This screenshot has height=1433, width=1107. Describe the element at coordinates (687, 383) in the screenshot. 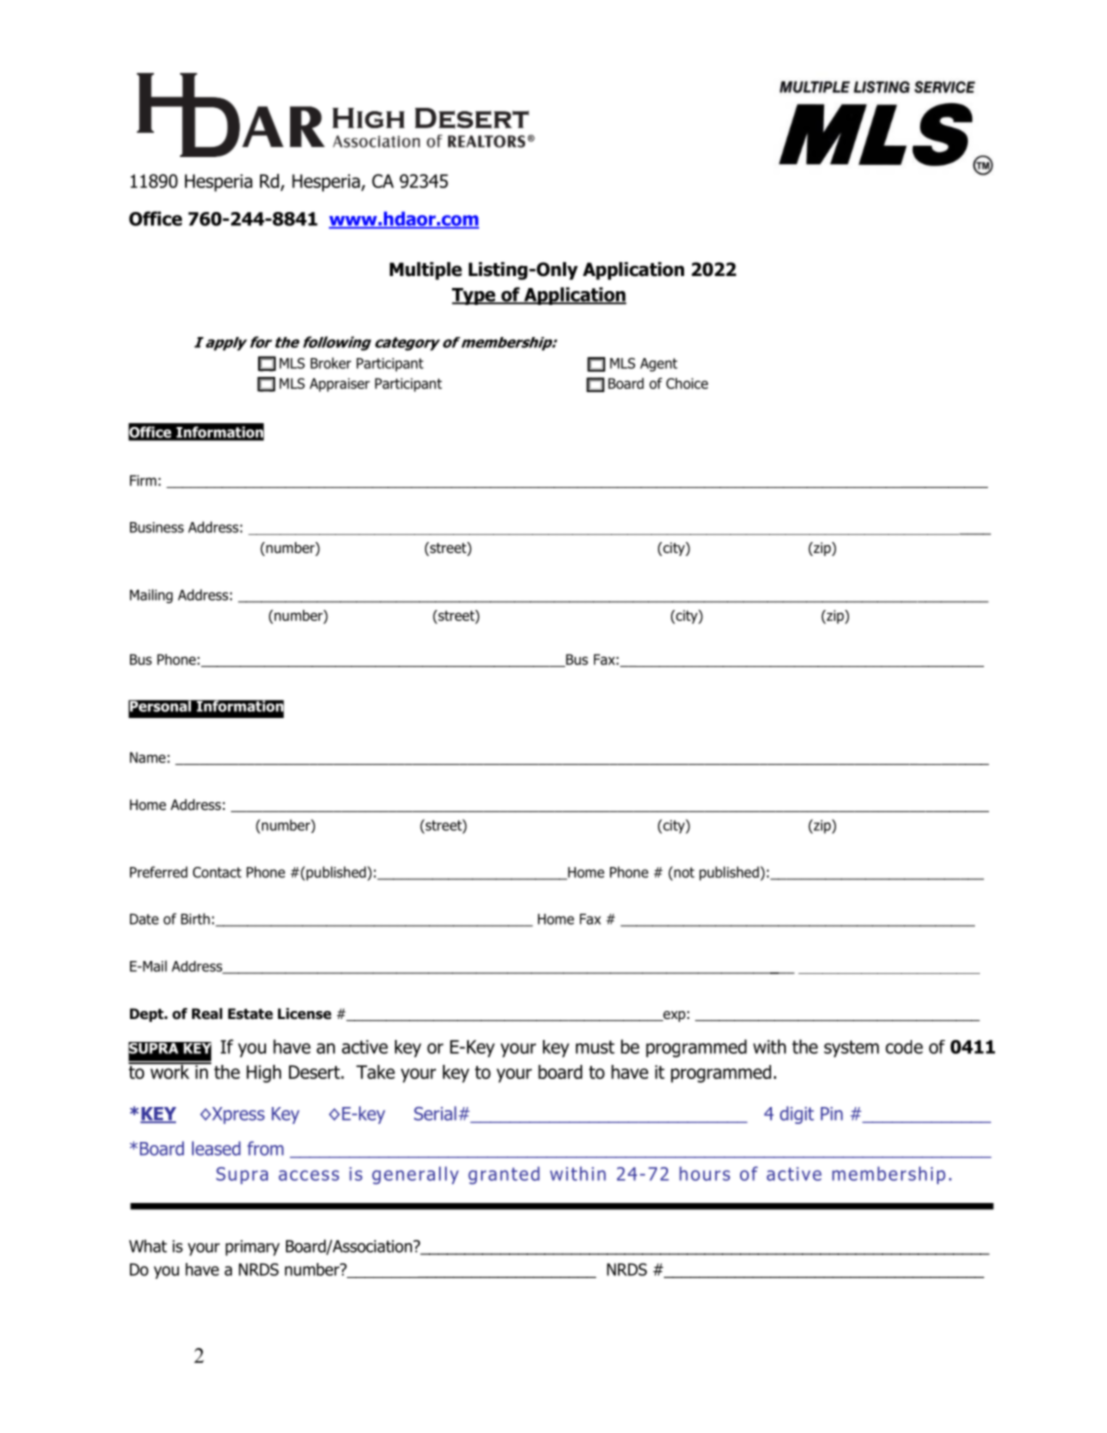

I see `Choice` at that location.
